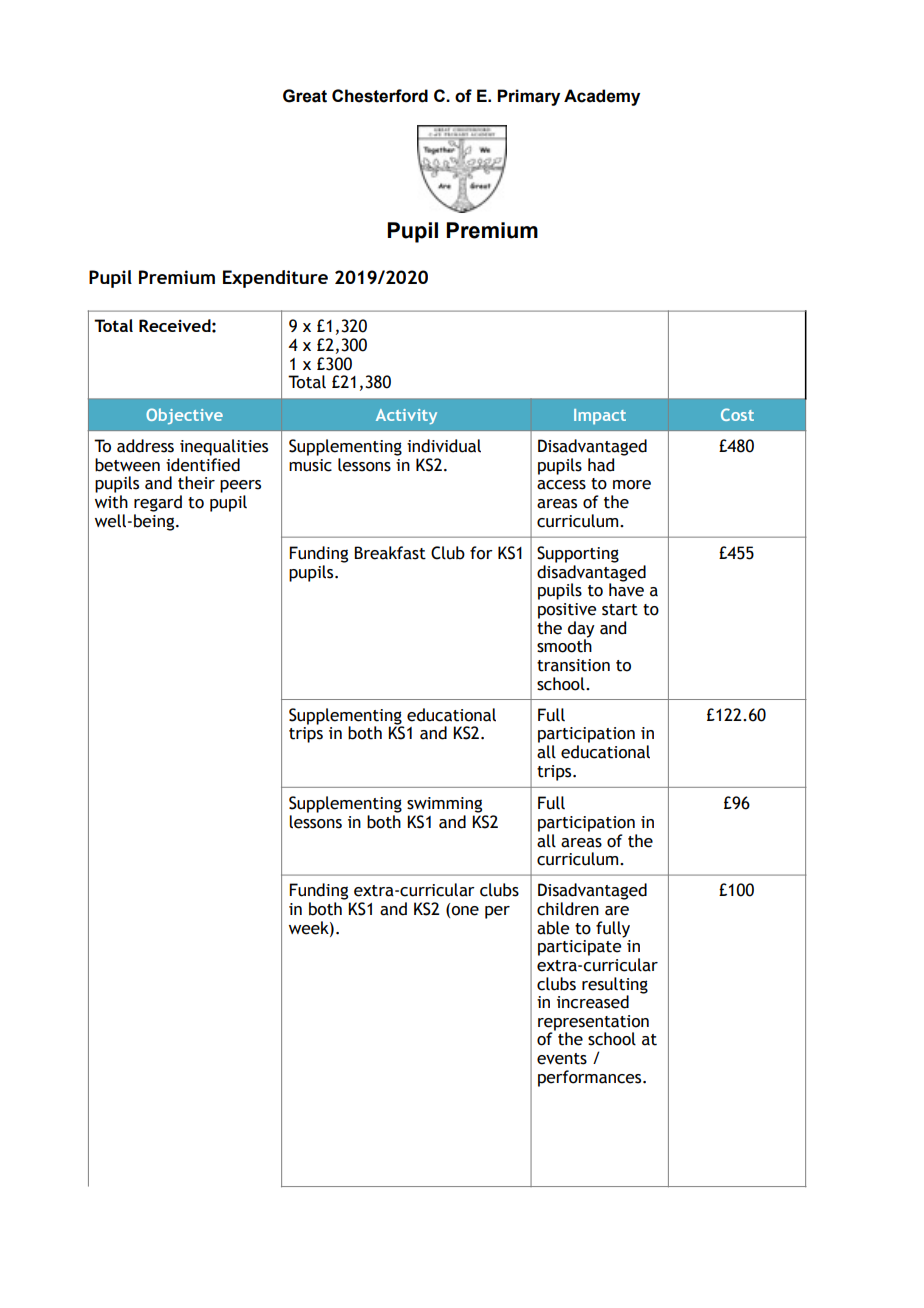  What do you see at coordinates (573, 665) in the screenshot?
I see `transition` at bounding box center [573, 665].
